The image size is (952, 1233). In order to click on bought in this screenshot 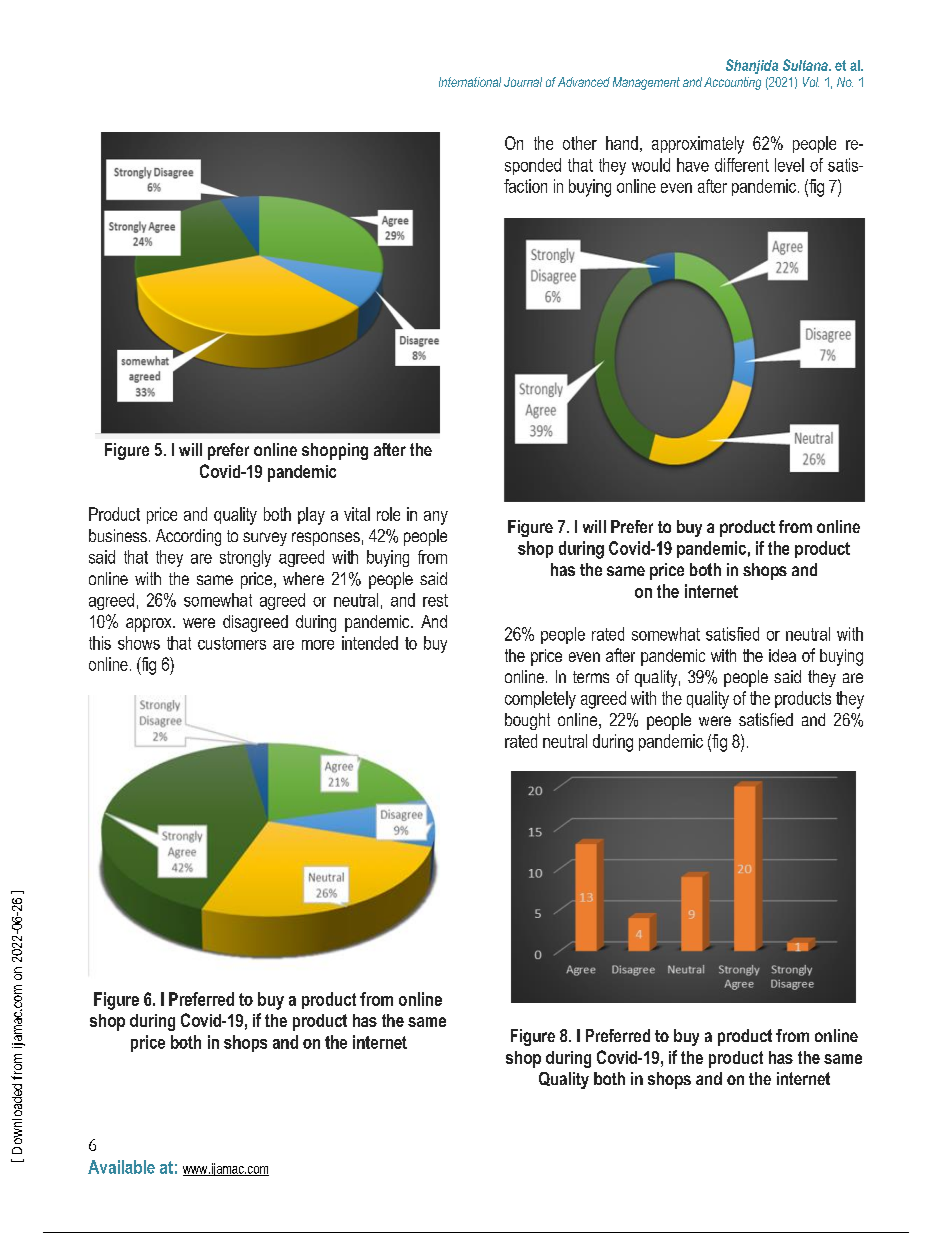, I will do `click(527, 721)`.
